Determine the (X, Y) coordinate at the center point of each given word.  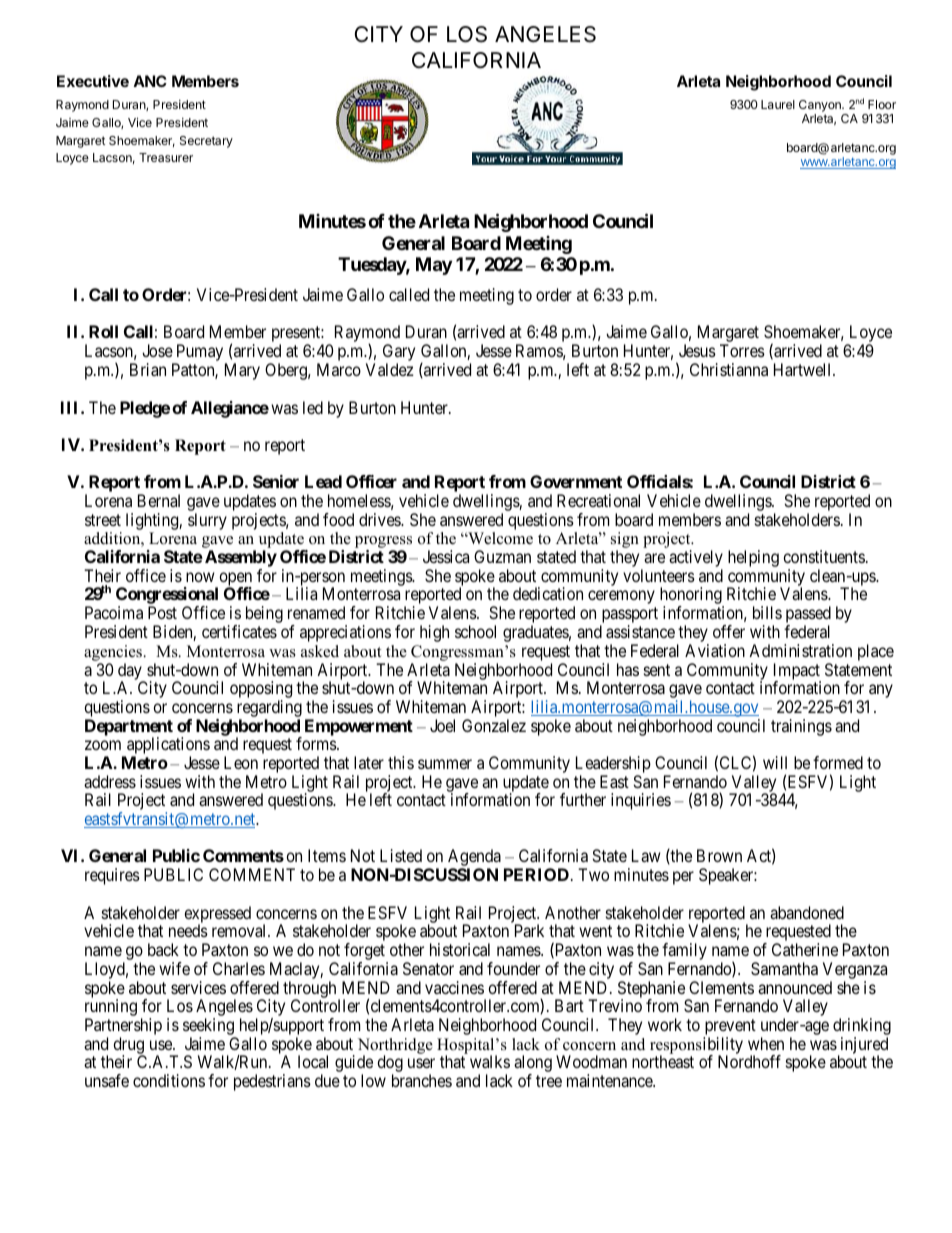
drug (128, 1046)
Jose (157, 350)
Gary (399, 354)
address (110, 781)
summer (445, 764)
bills (767, 612)
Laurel (778, 104)
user (421, 1063)
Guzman (502, 556)
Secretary (206, 142)
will (775, 762)
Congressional (167, 597)
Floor (882, 104)
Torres (742, 350)
